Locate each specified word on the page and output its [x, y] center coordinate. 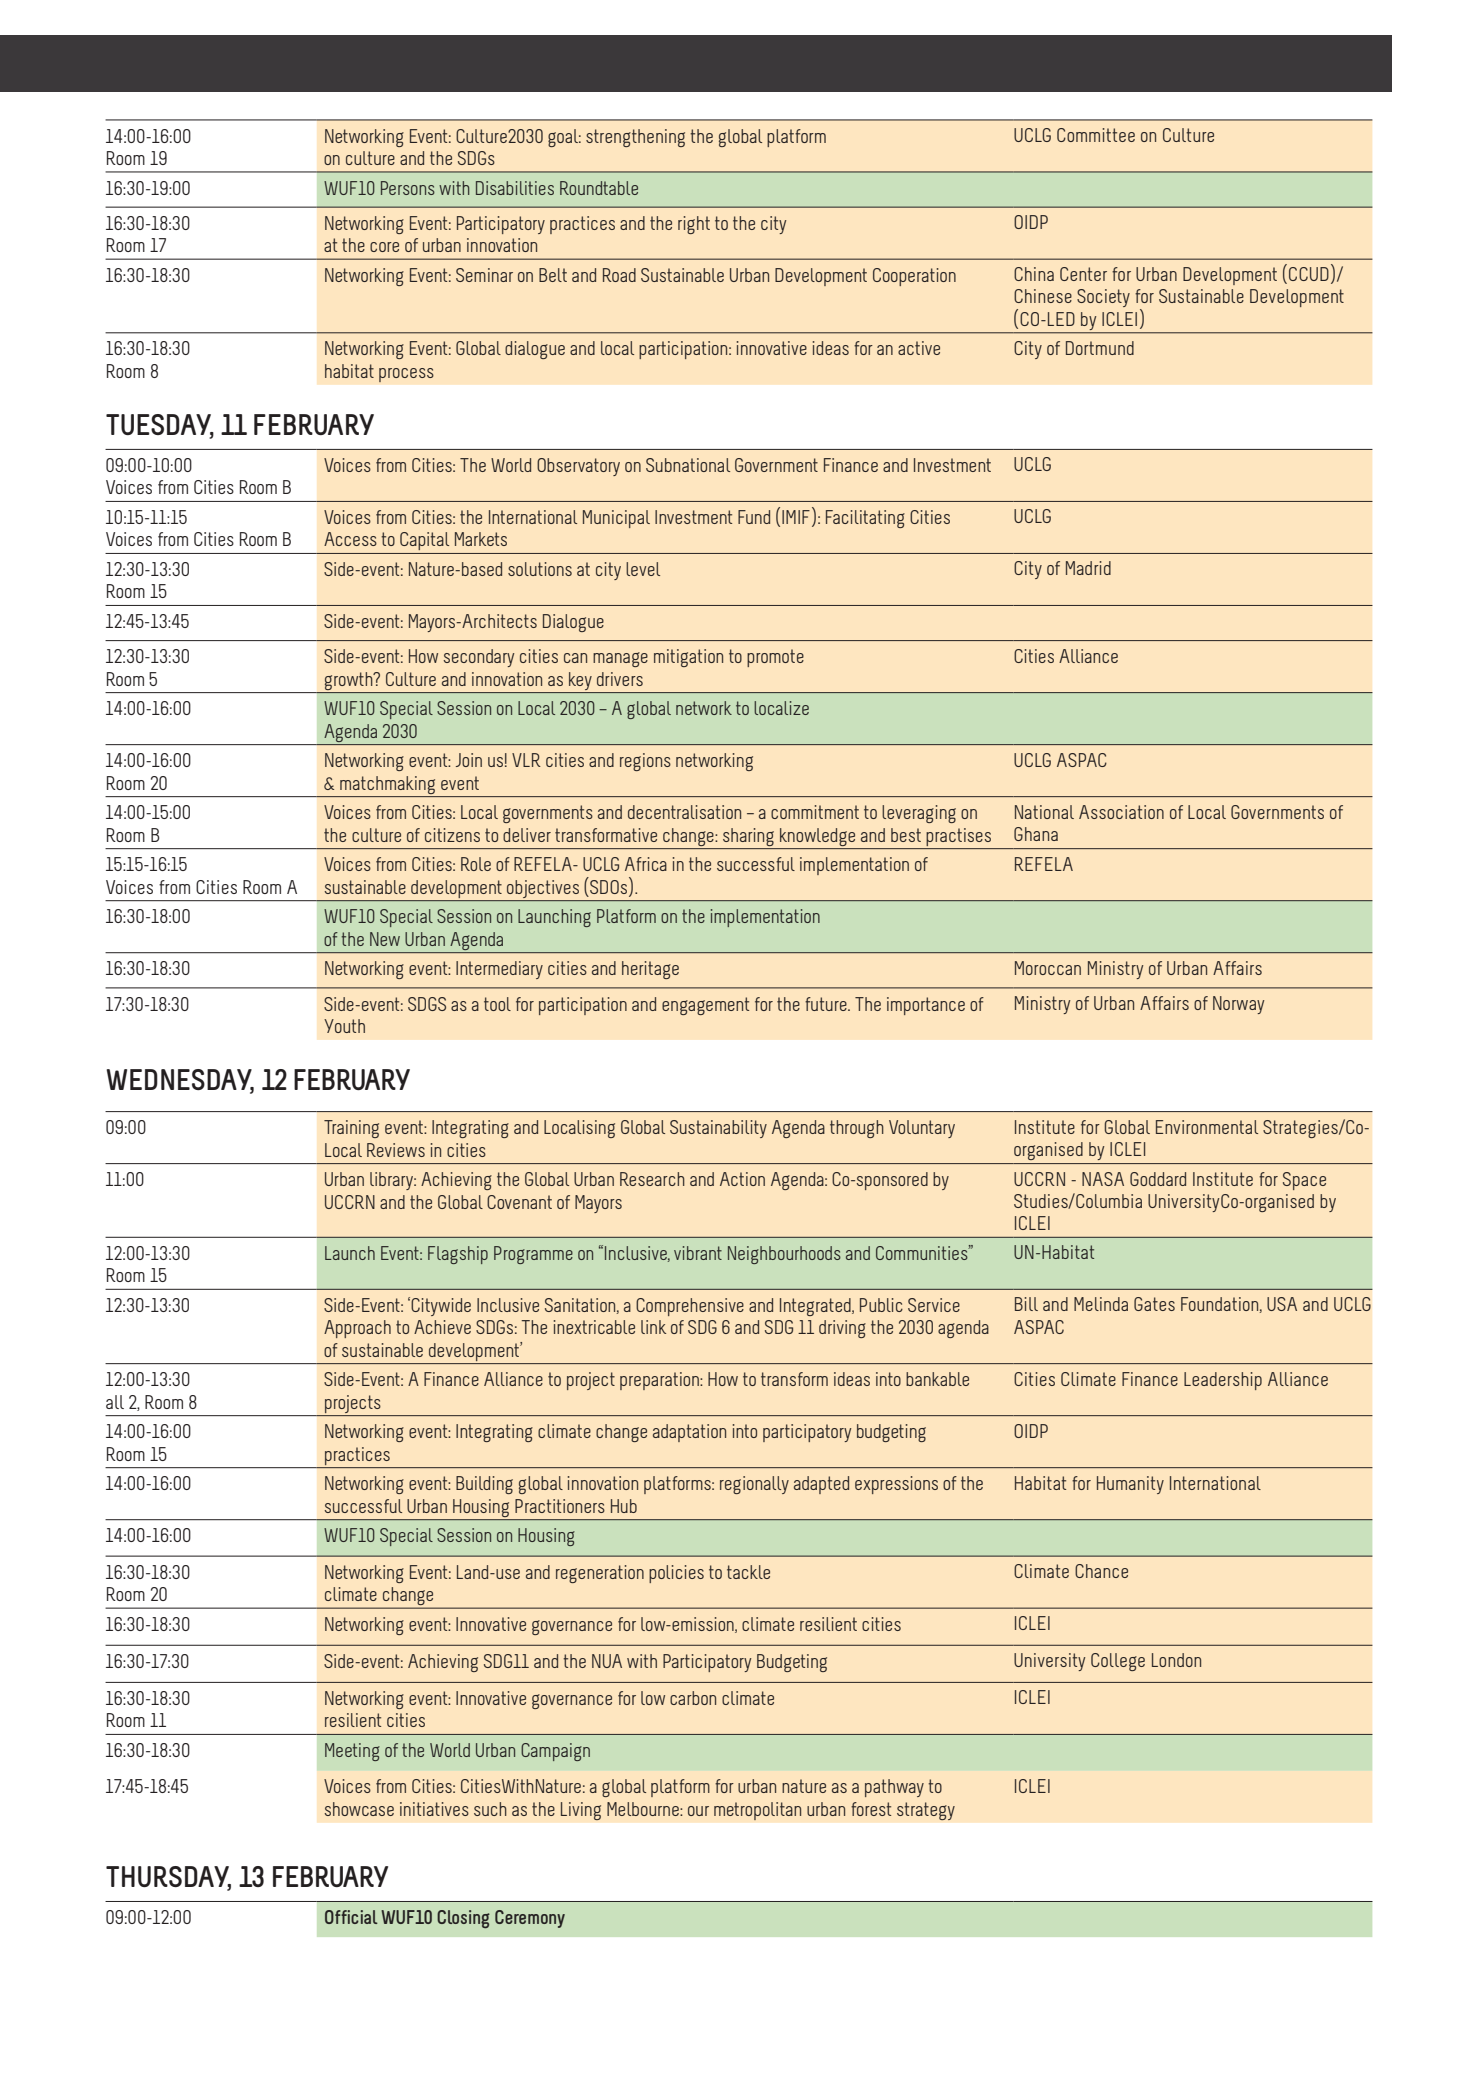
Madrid [1088, 568]
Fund [754, 517]
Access [350, 539]
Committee [1096, 135]
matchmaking [387, 785]
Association [1121, 812]
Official [351, 1917]
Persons [408, 188]
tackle [748, 1572]
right [694, 225]
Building [484, 1485]
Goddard [1158, 1179]
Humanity [1130, 1485]
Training [351, 1129]
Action [742, 1179]
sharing [748, 837]
